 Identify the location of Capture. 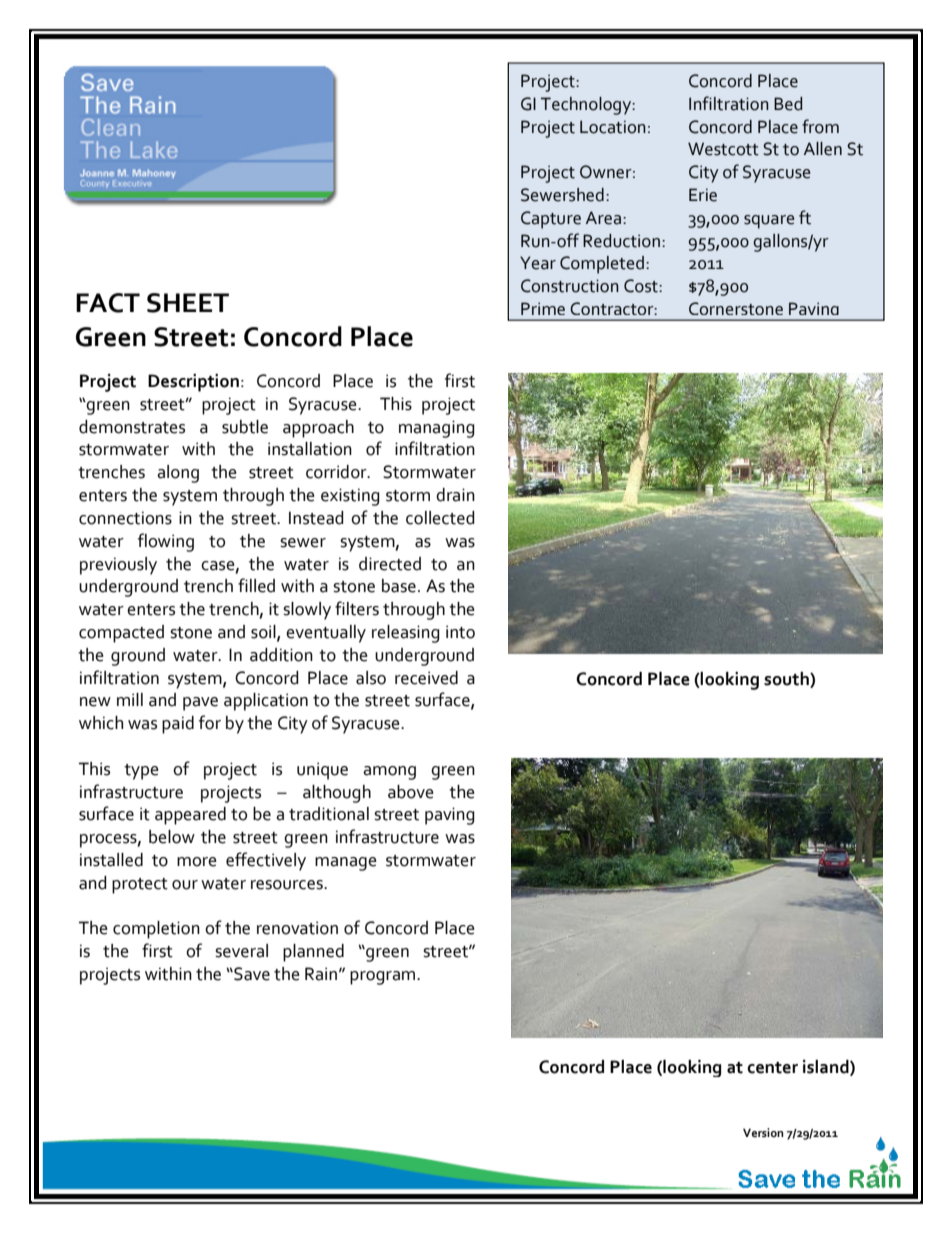
(551, 220).
